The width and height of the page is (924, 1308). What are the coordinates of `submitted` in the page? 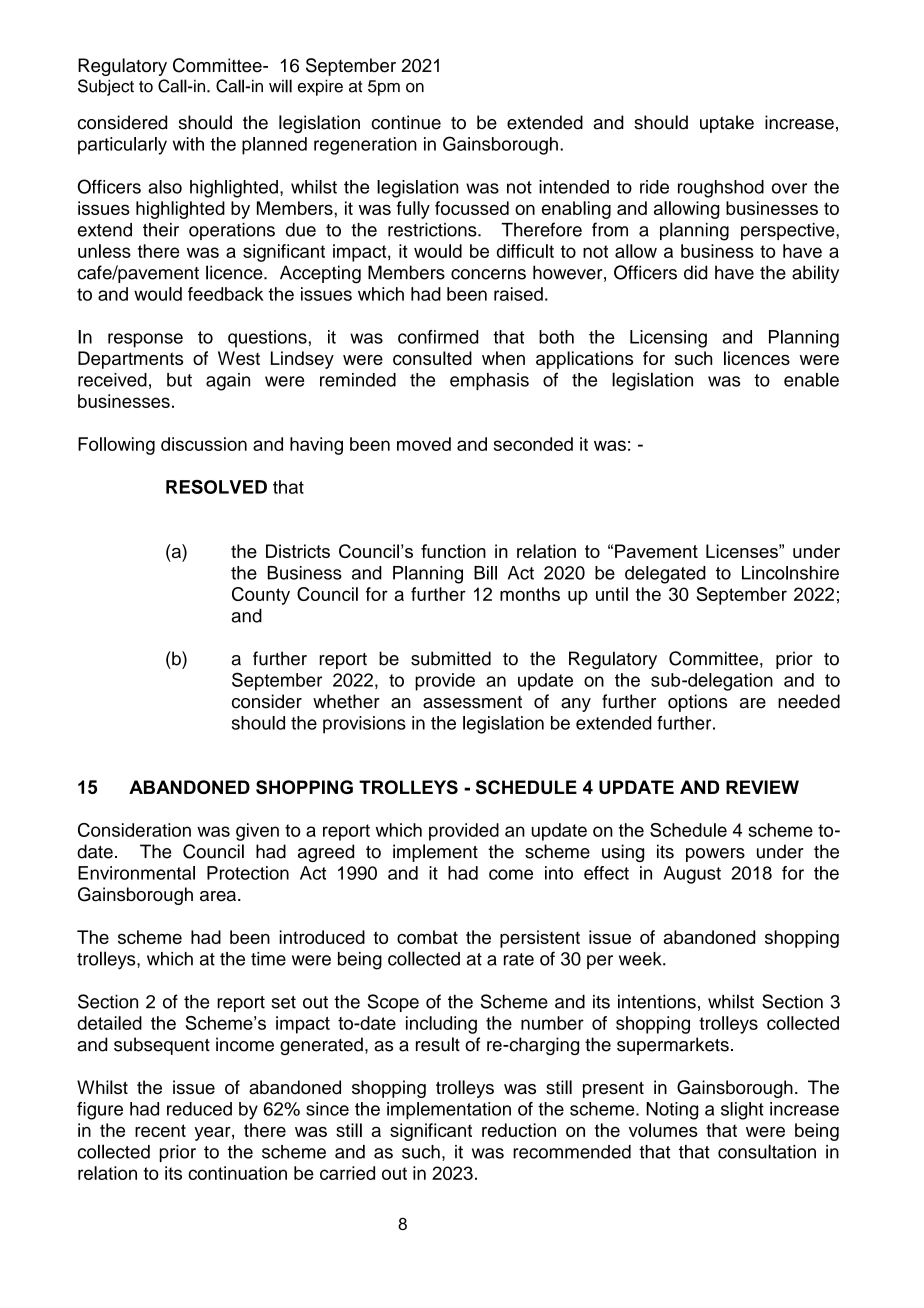 It's located at (451, 658).
